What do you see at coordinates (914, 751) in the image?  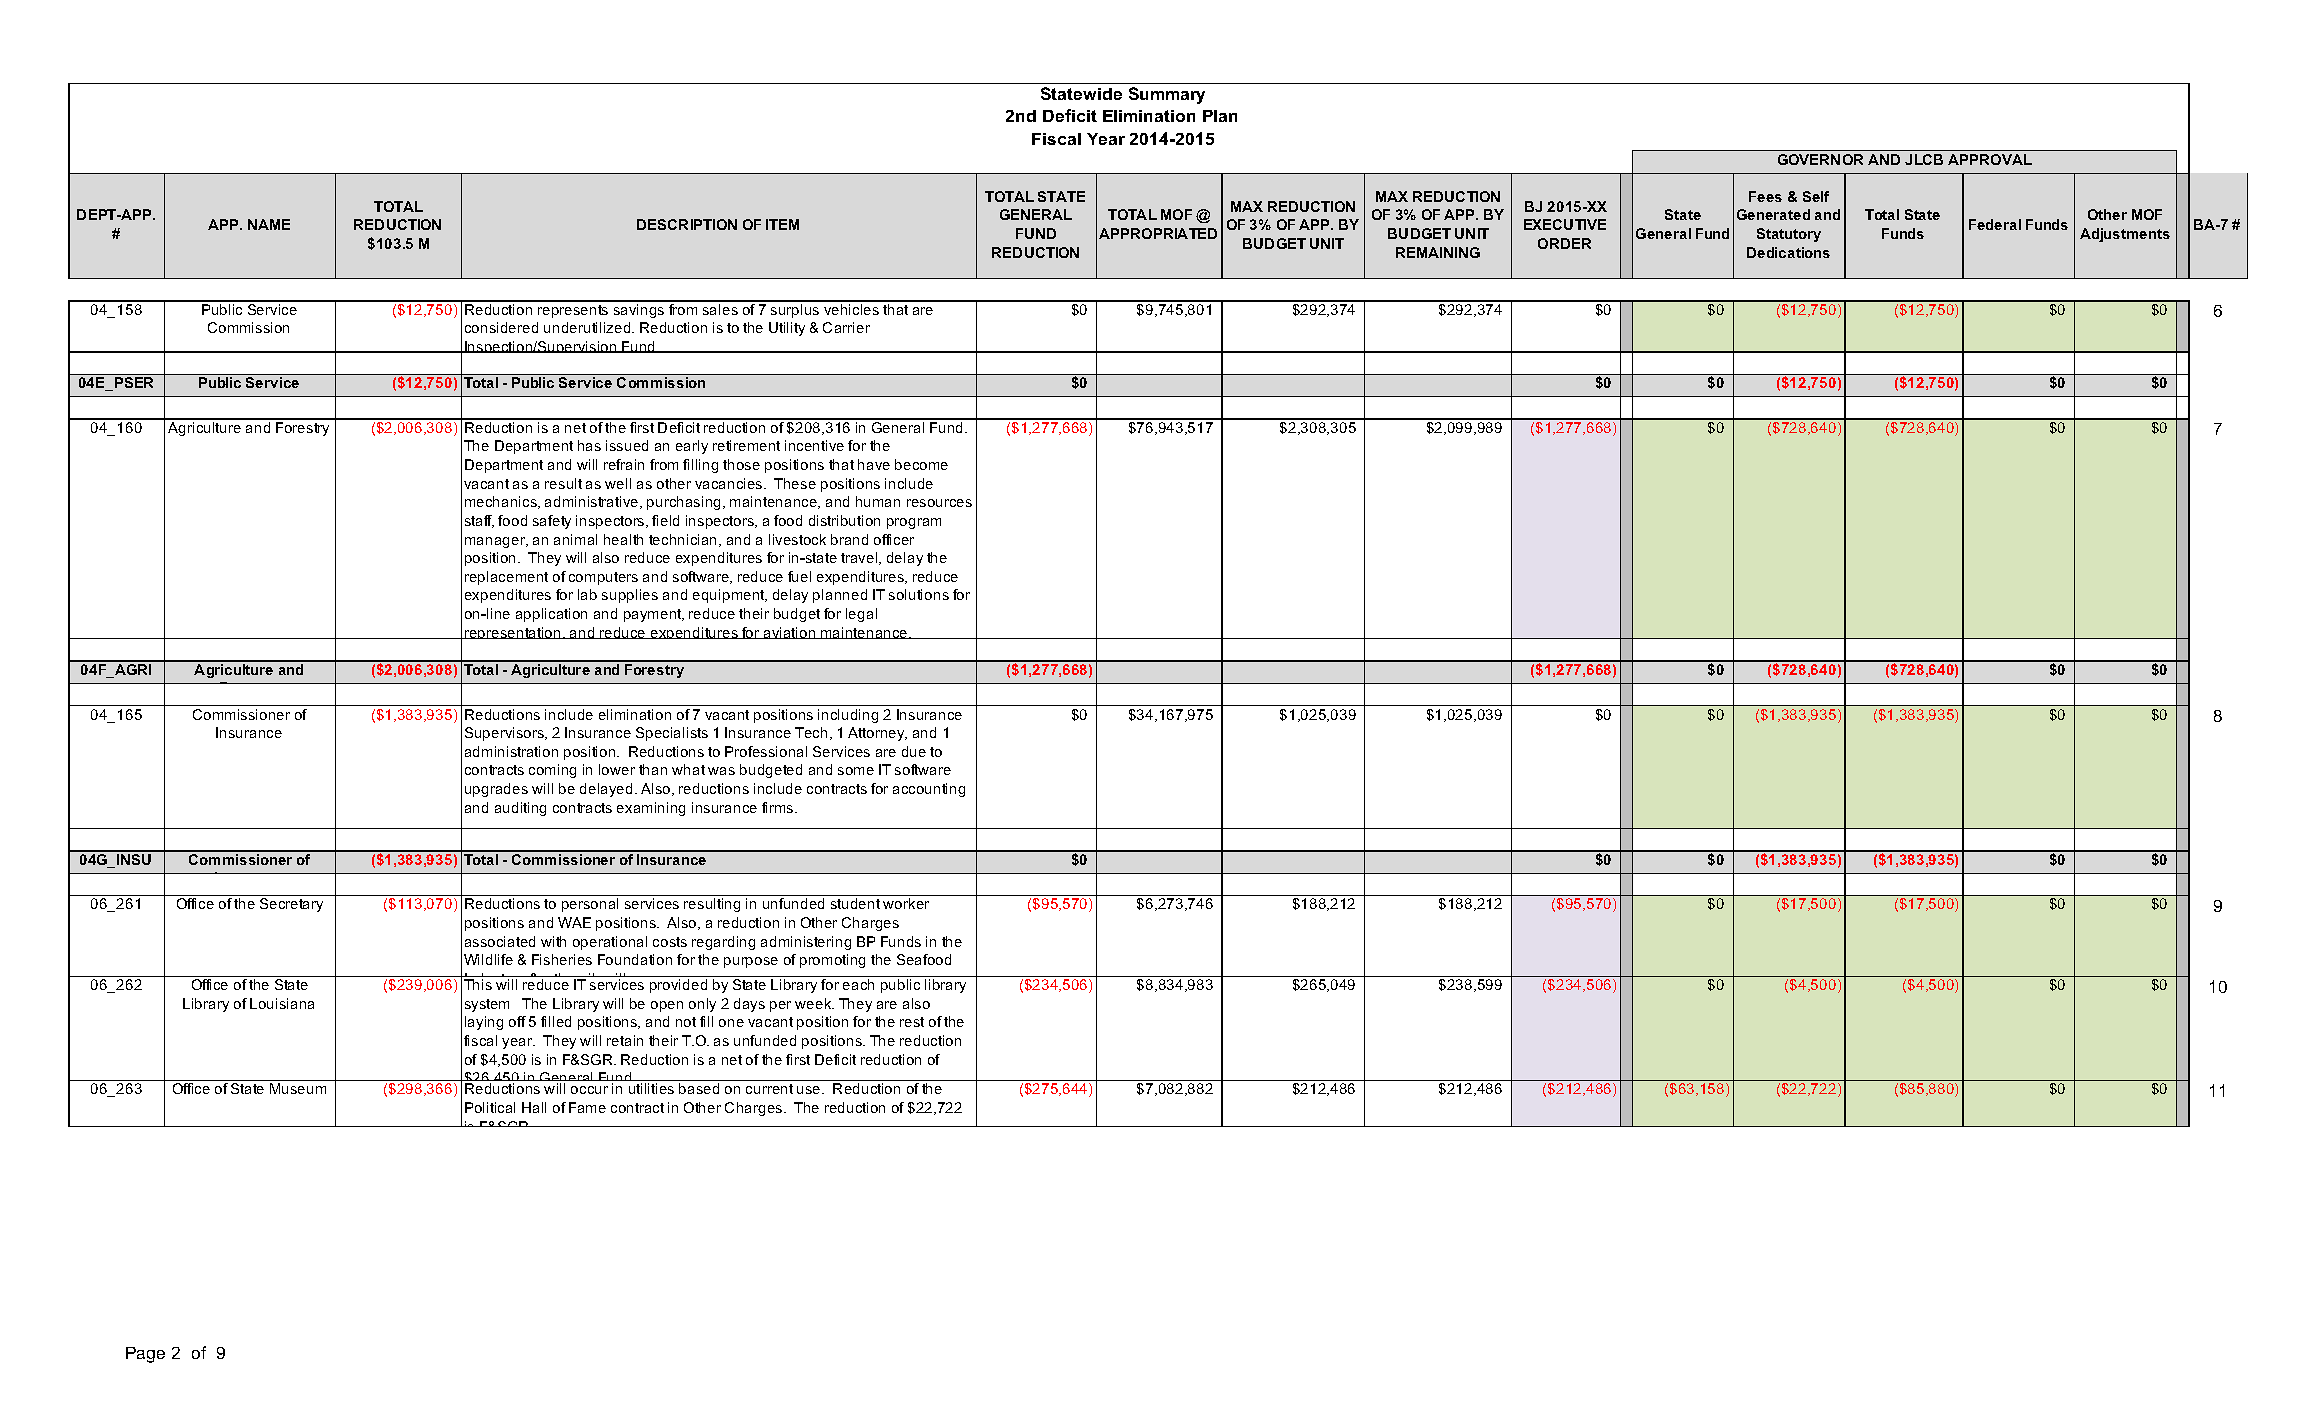 I see `due` at bounding box center [914, 751].
